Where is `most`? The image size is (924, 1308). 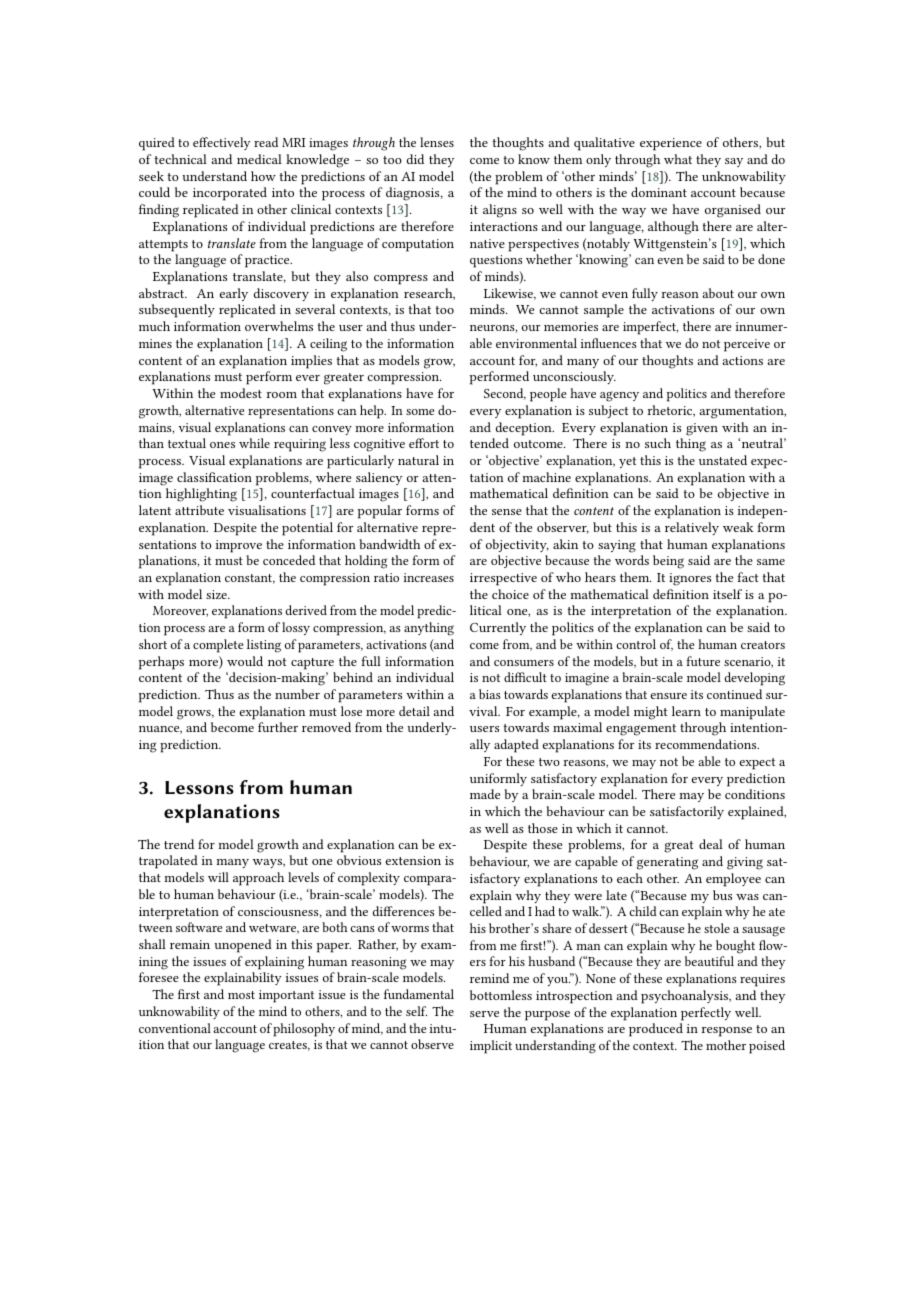 most is located at coordinates (241, 995).
